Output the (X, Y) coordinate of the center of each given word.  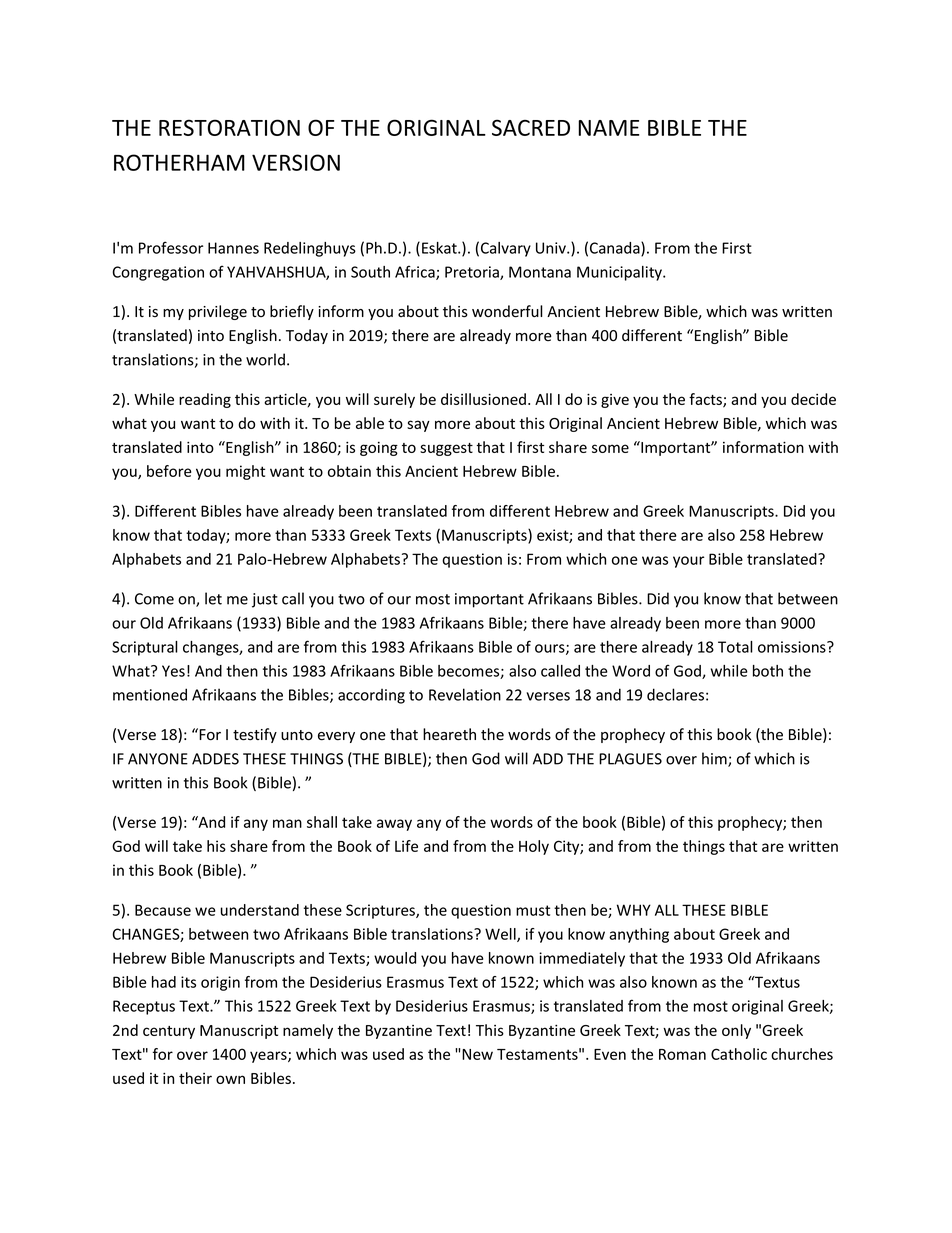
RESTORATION (229, 127)
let (213, 598)
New (477, 1054)
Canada (616, 249)
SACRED (531, 127)
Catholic (739, 1054)
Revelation (465, 694)
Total (735, 647)
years (269, 1057)
